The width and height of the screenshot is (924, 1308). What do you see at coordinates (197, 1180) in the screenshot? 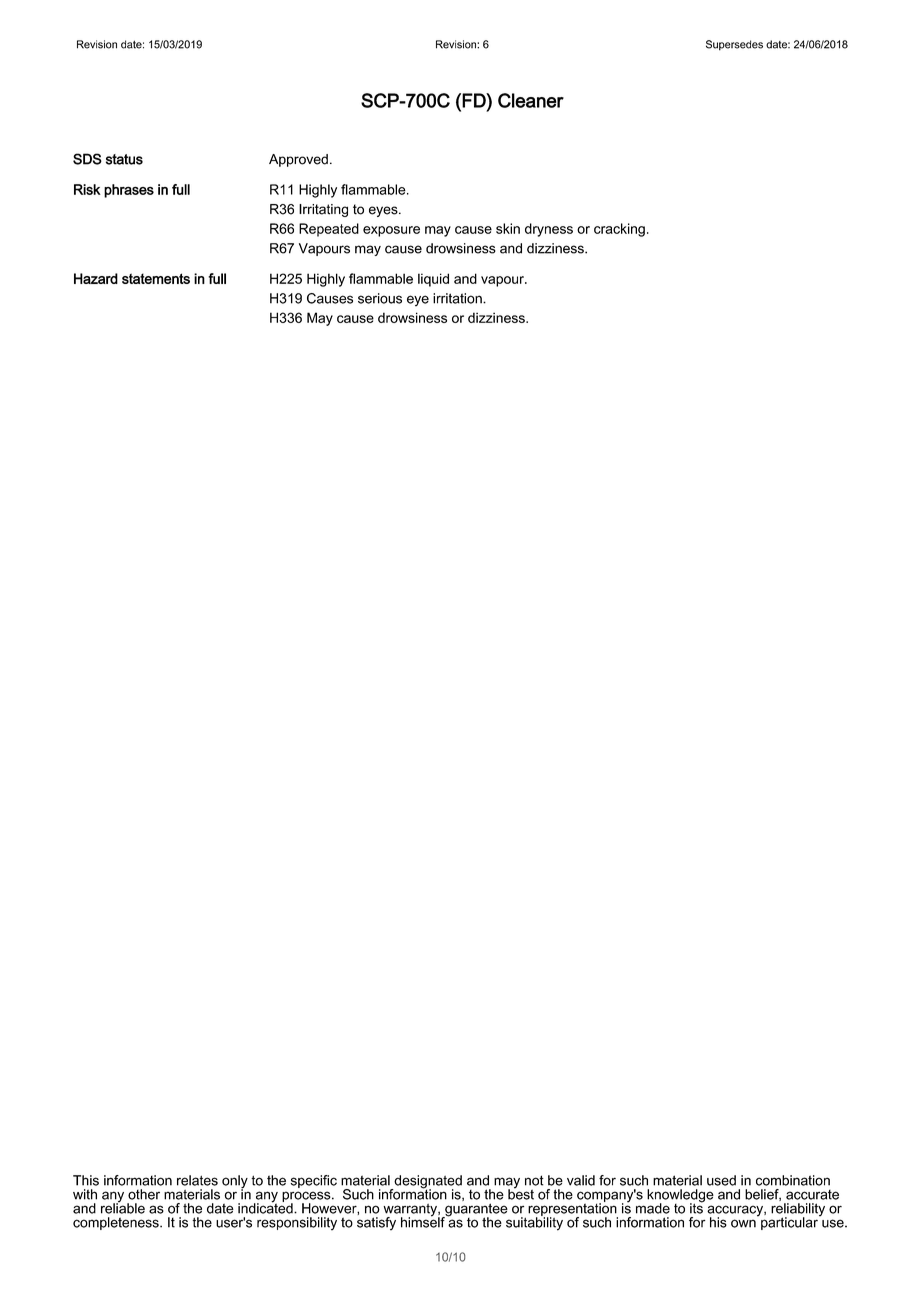
I see `relates` at bounding box center [197, 1180].
